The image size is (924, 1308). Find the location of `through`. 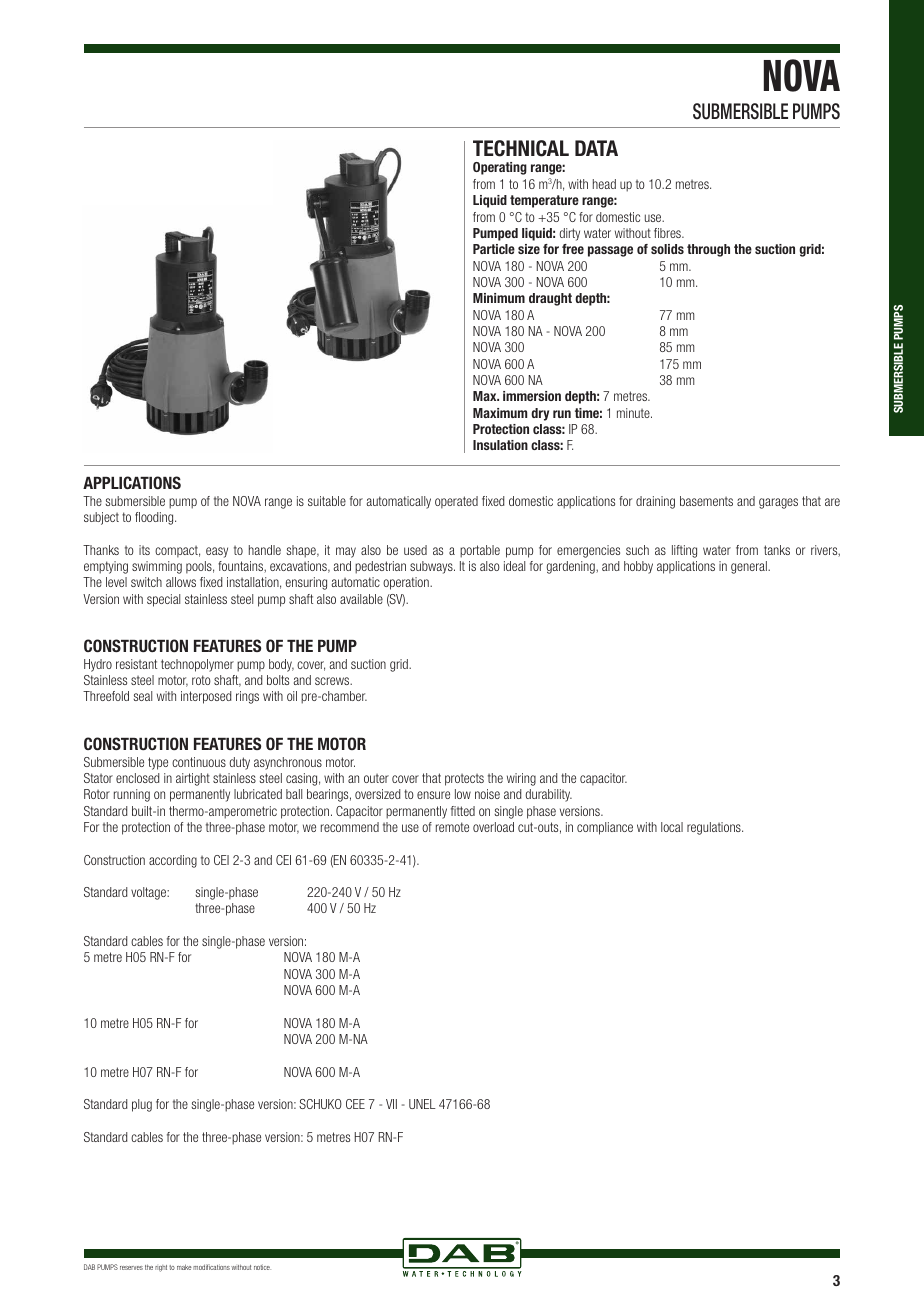

through is located at coordinates (708, 250).
